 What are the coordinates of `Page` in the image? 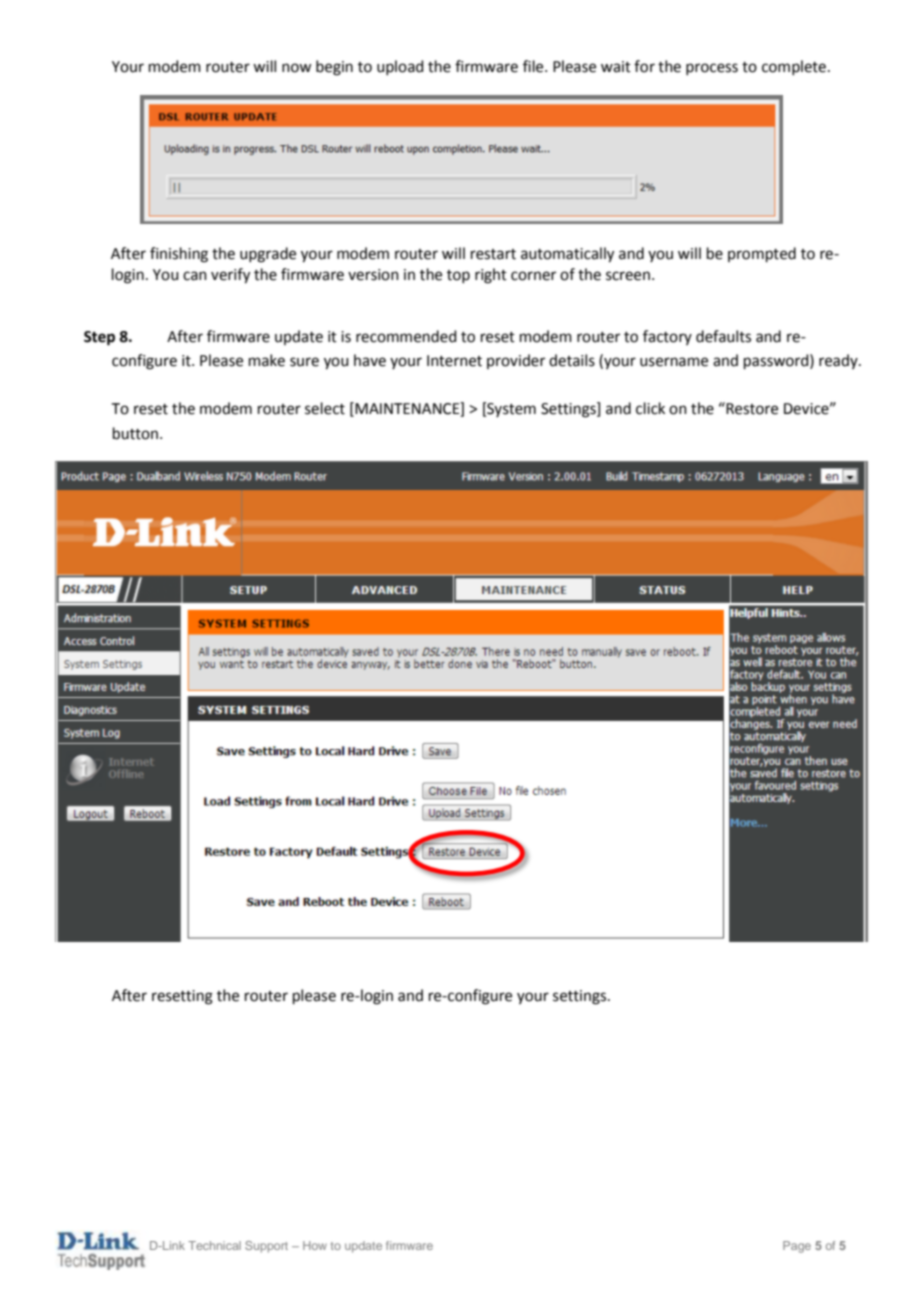 It's located at (797, 1247).
